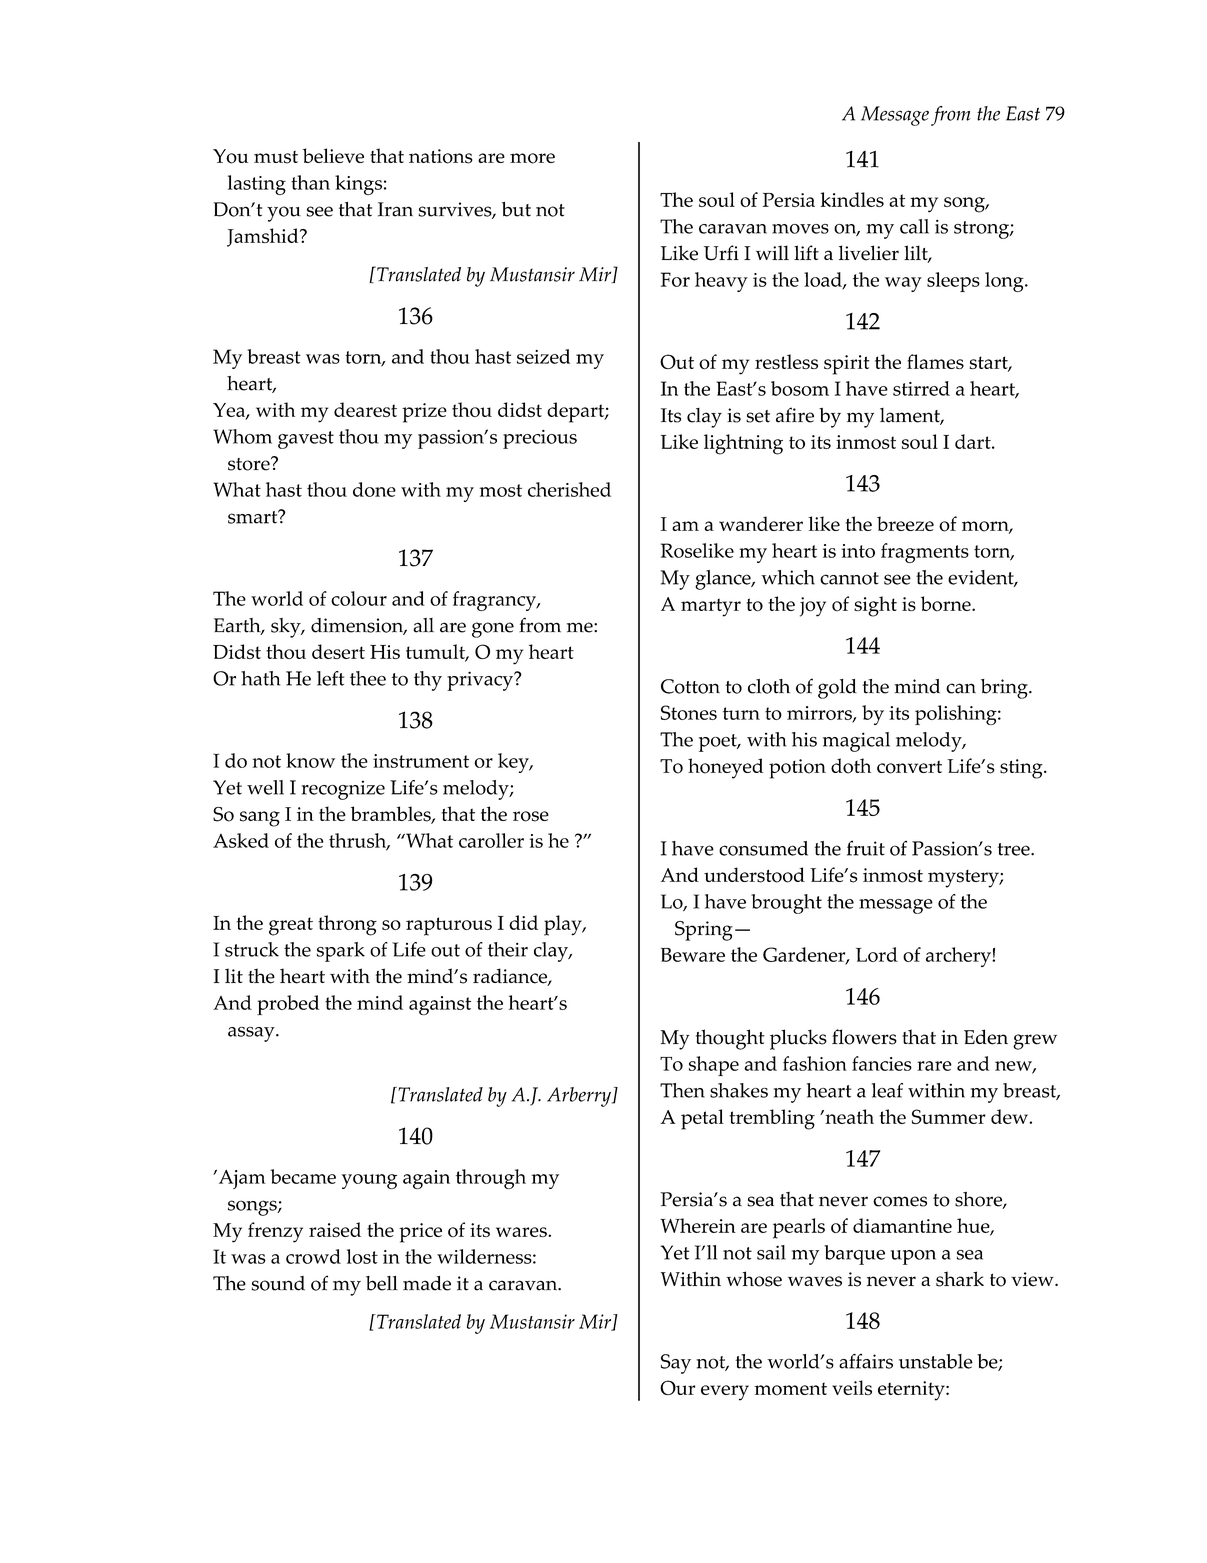  What do you see at coordinates (959, 957) in the image?
I see `archery` at bounding box center [959, 957].
